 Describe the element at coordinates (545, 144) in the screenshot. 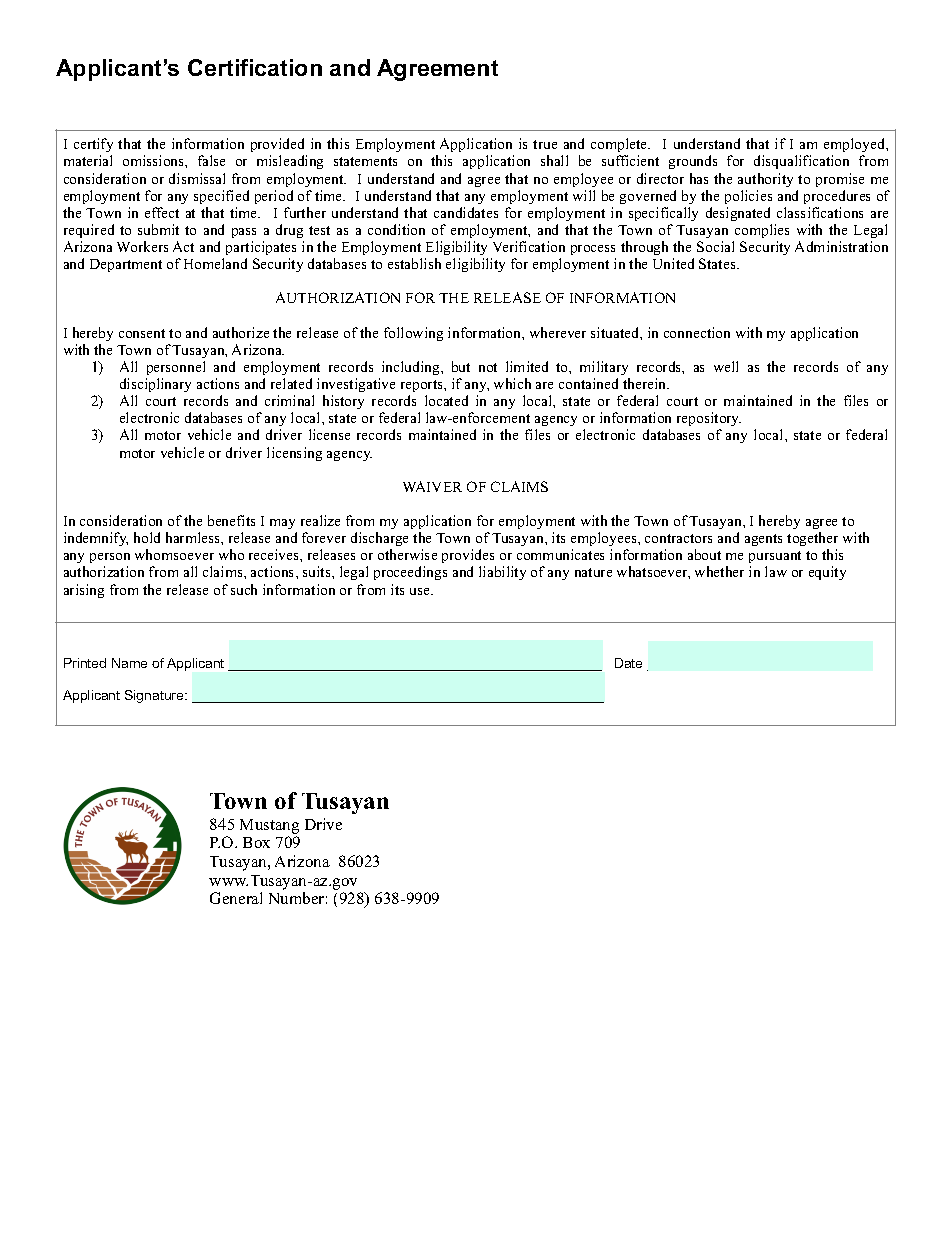

I see `true` at that location.
